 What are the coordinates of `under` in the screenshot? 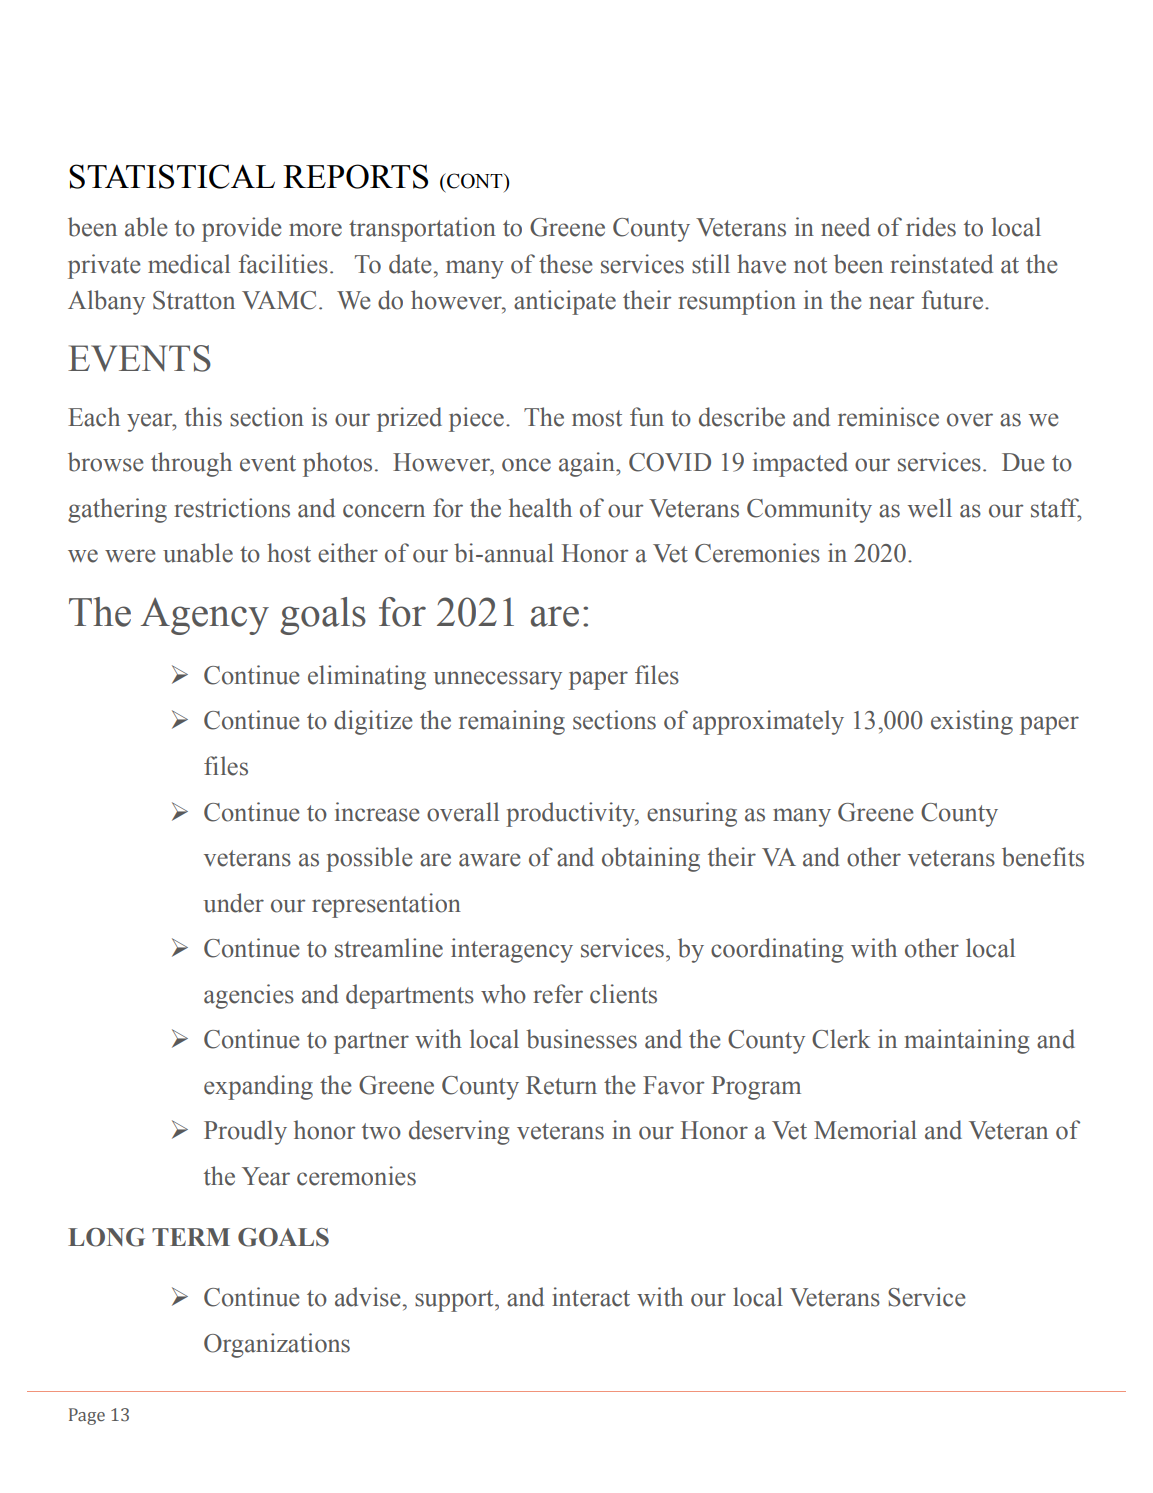 It's located at (233, 903).
